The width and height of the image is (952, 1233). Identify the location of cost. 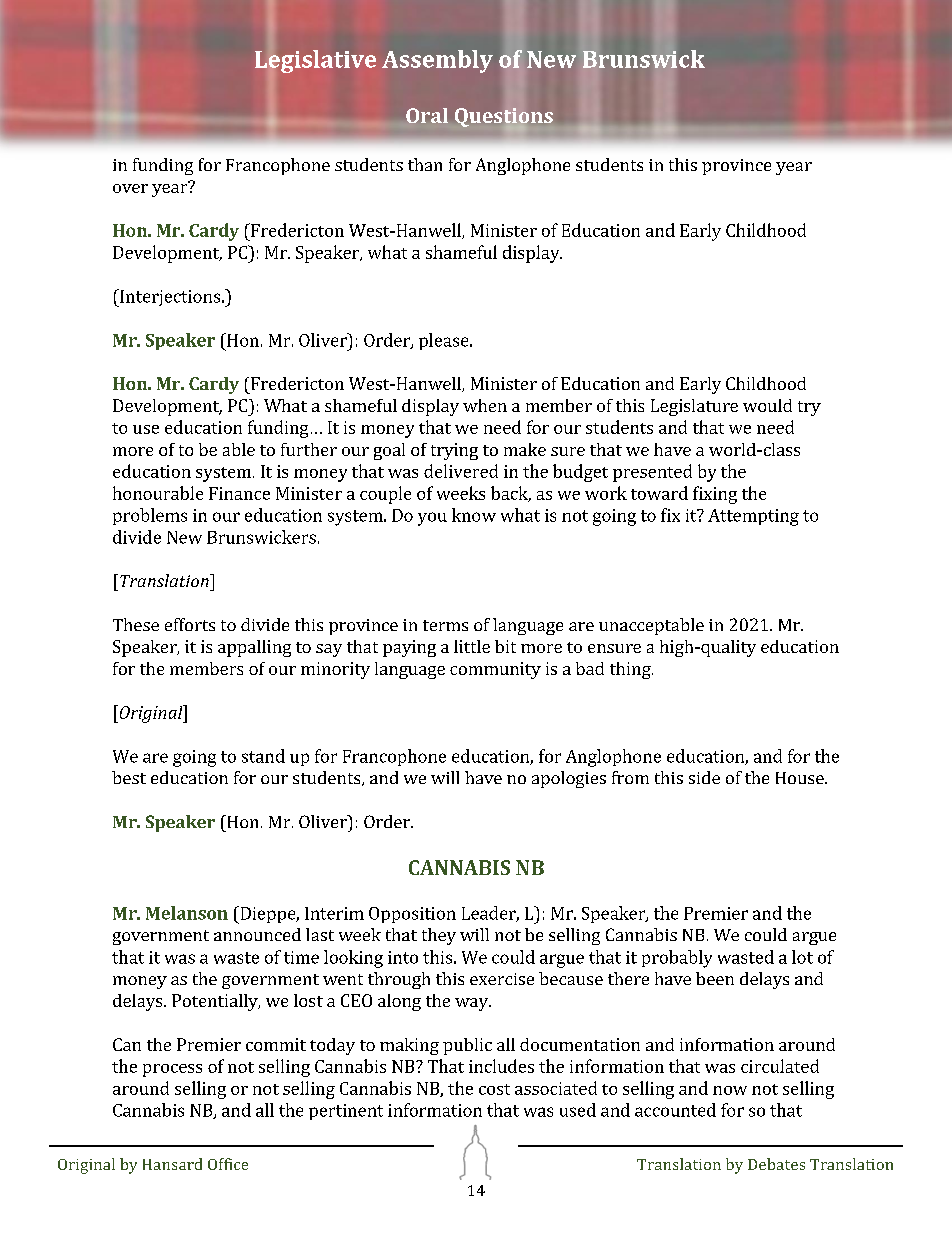
(494, 1089).
